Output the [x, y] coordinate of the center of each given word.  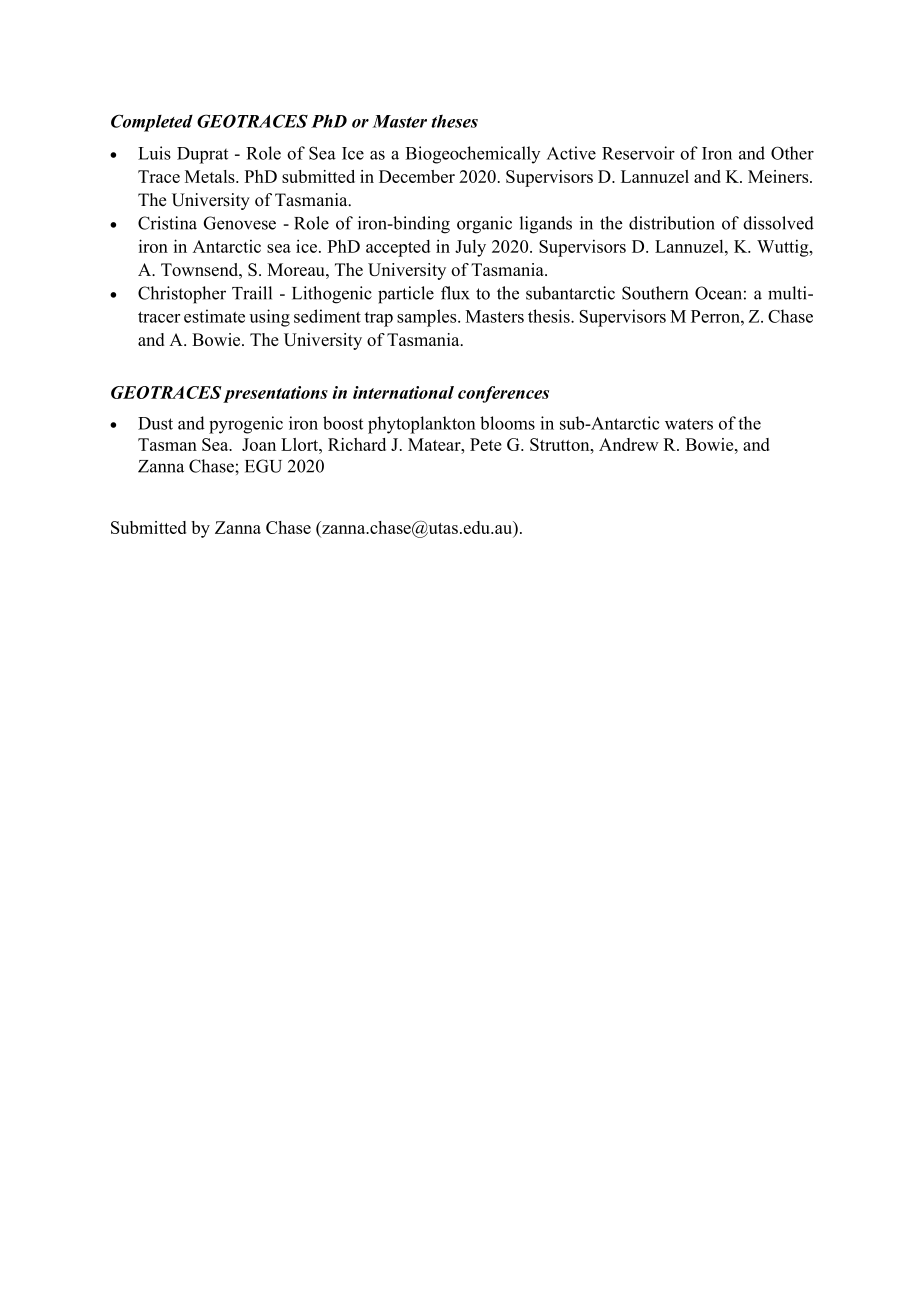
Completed [152, 123]
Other [792, 153]
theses [454, 121]
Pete [486, 444]
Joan [259, 444]
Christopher [182, 295]
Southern [655, 293]
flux [455, 293]
